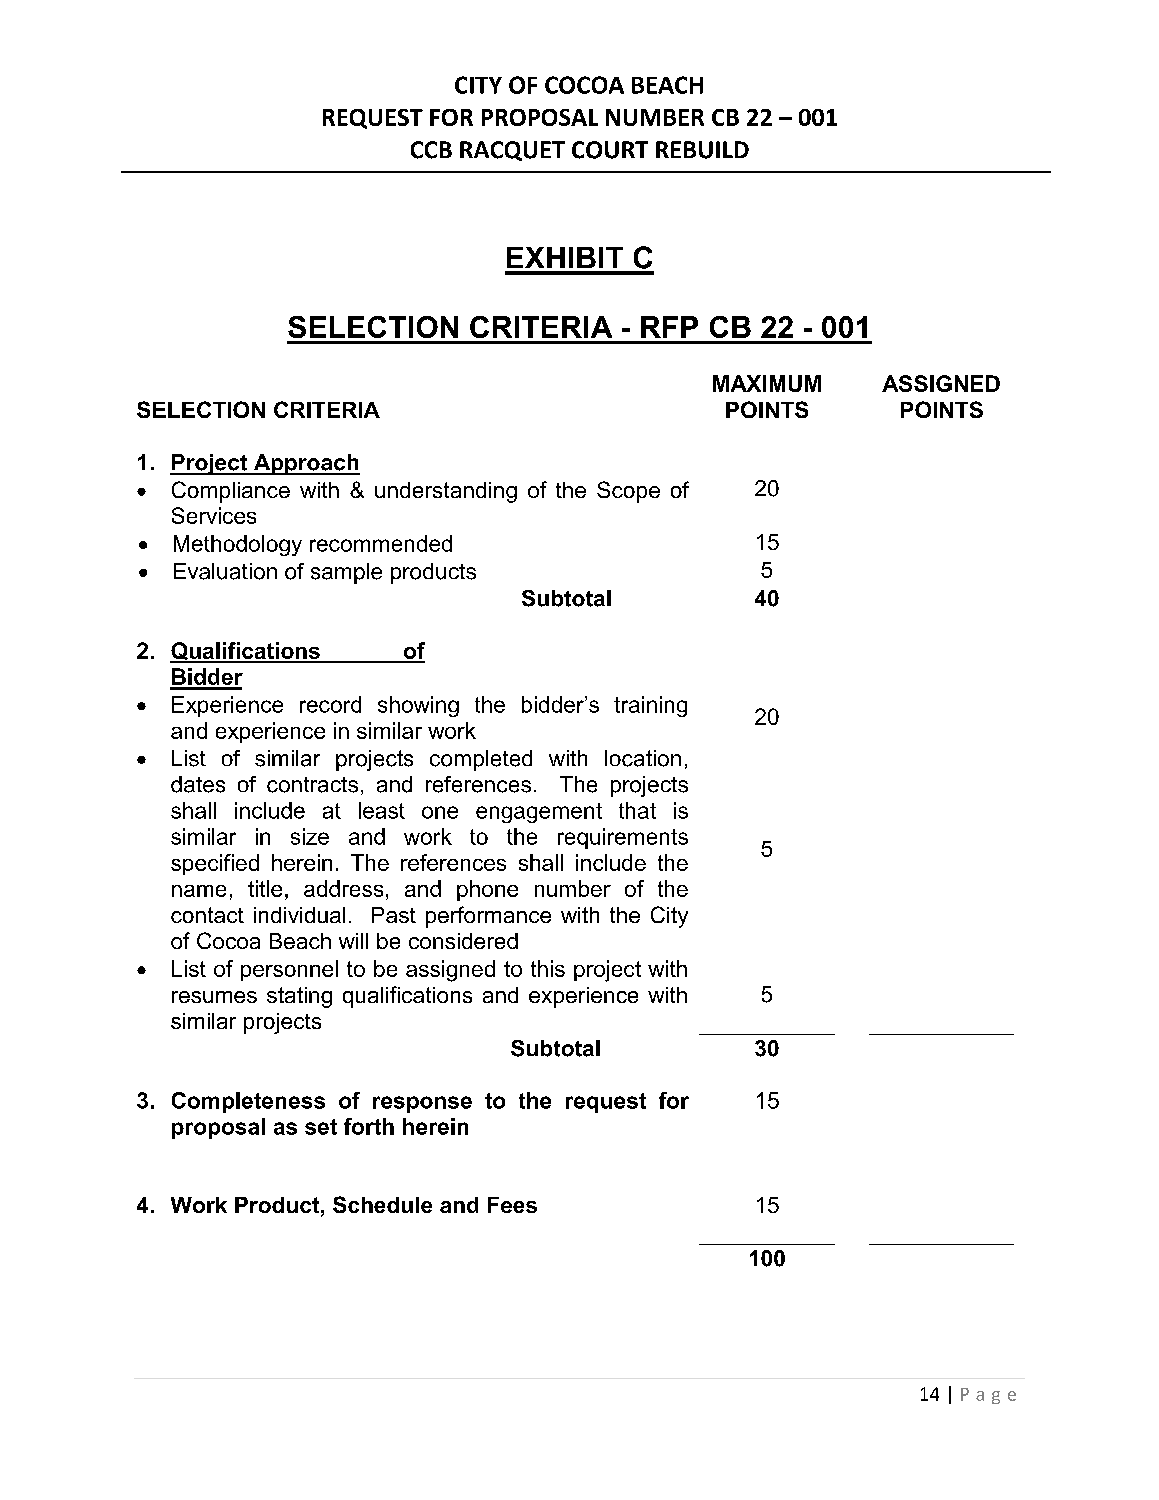  Describe the element at coordinates (548, 968) in the screenshot. I see `this` at that location.
